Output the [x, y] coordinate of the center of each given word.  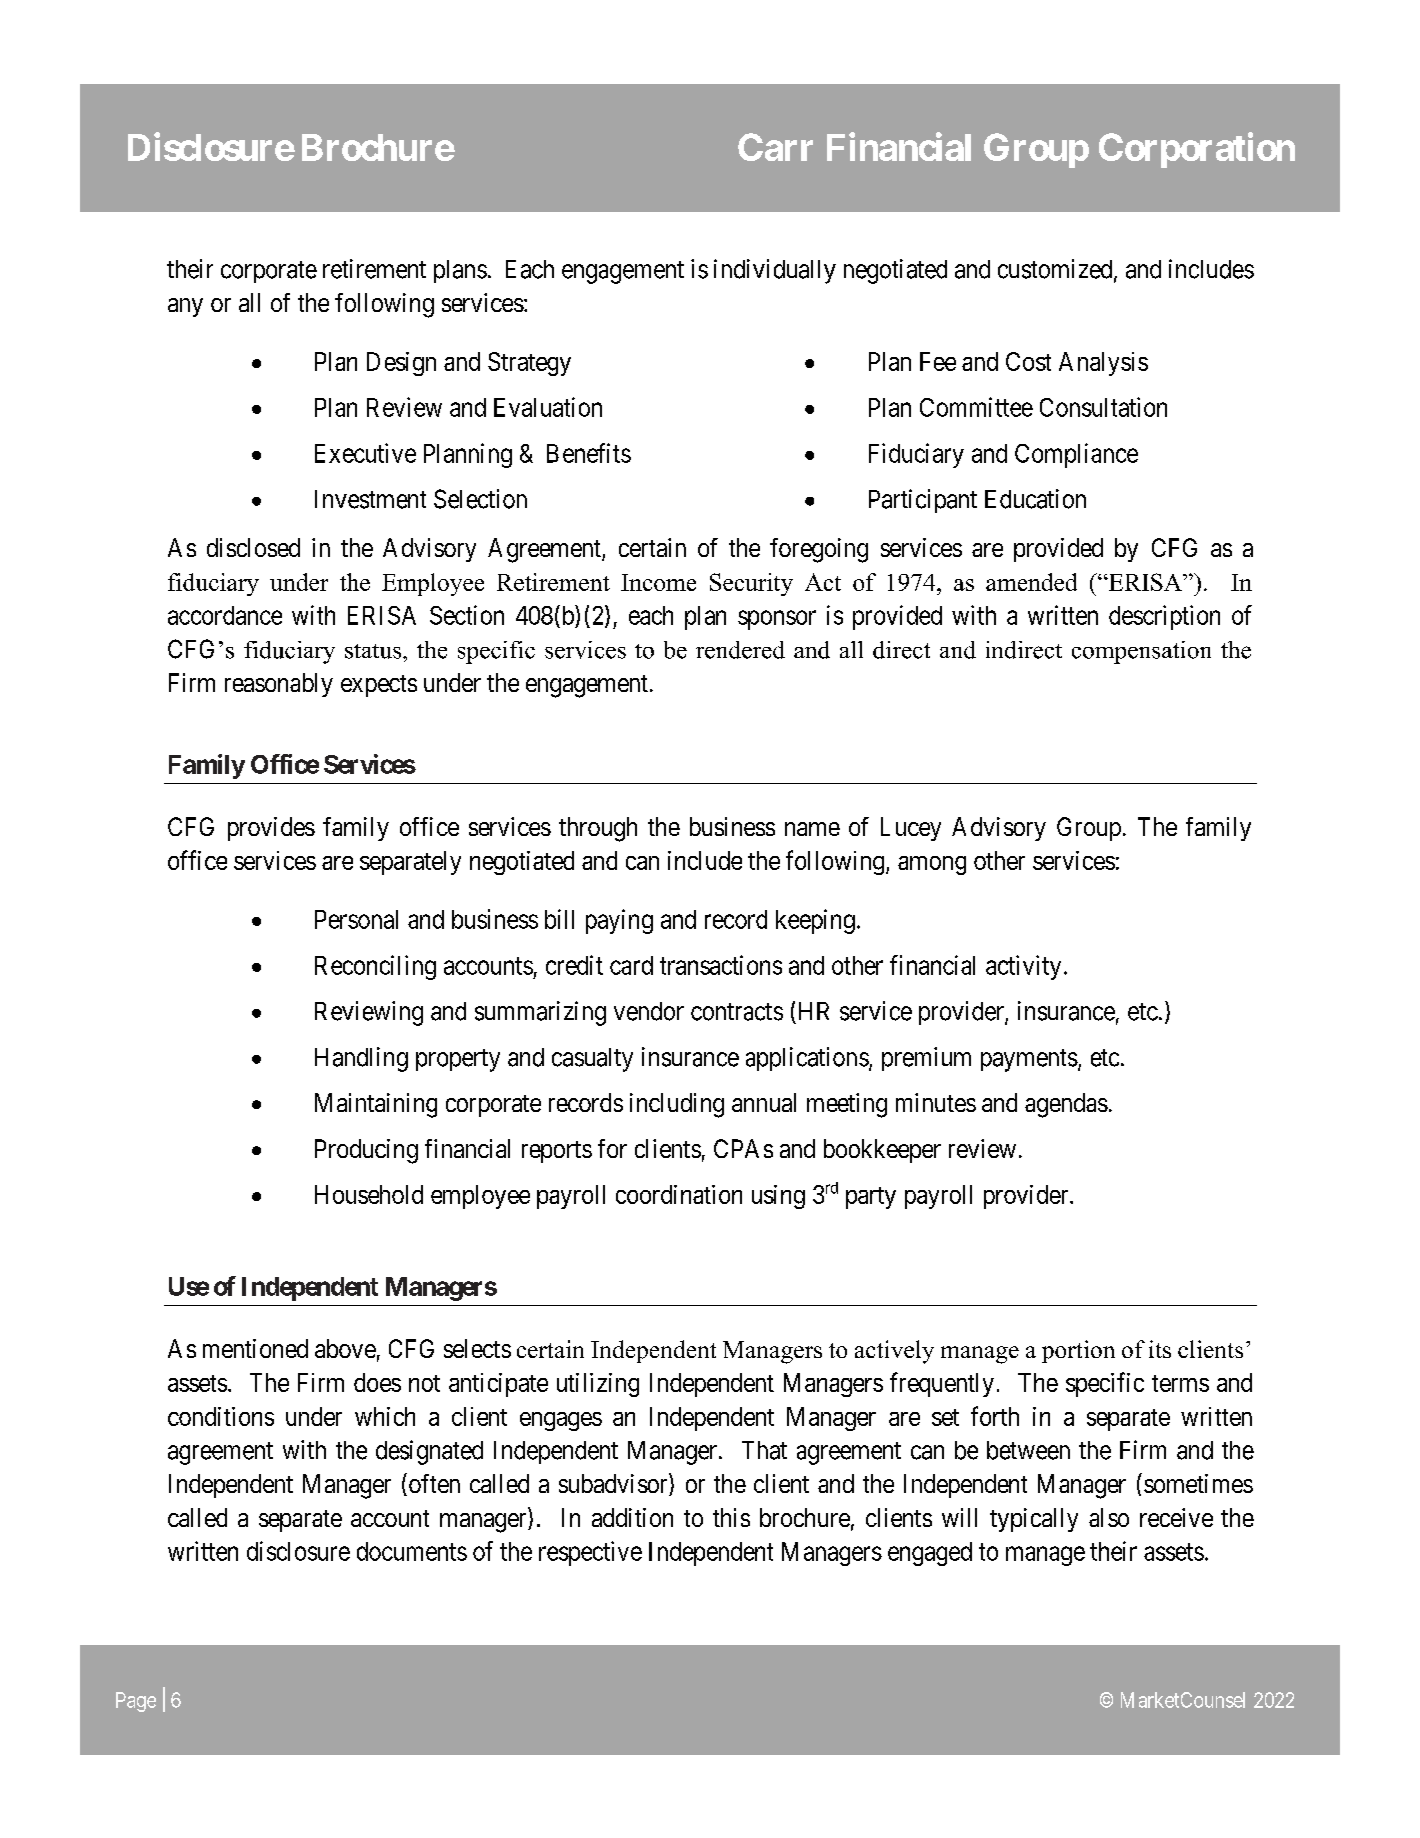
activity [1023, 967]
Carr [775, 147]
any [185, 307]
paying [619, 921]
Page [136, 1702]
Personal [356, 919]
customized [1056, 270]
